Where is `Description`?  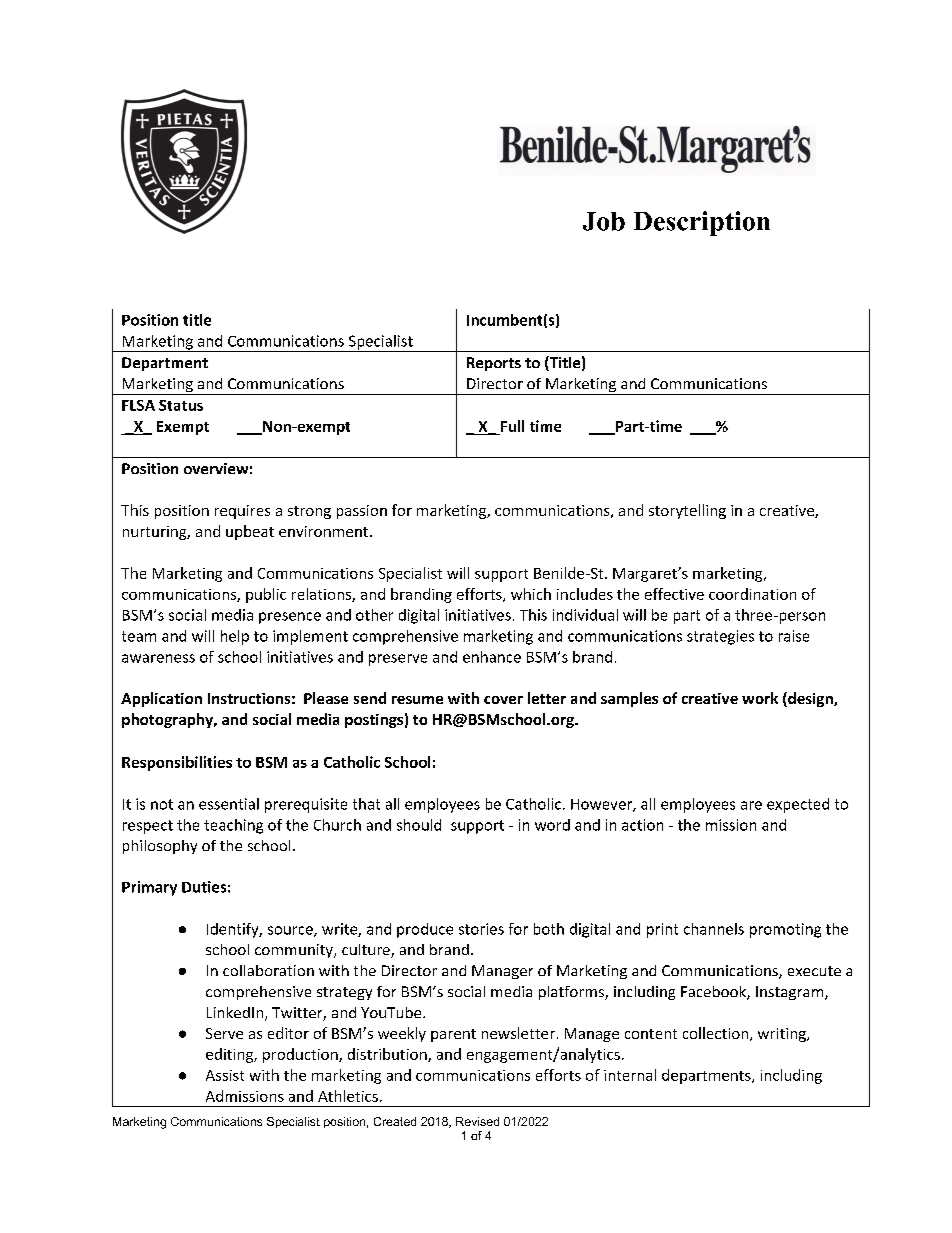 Description is located at coordinates (702, 223).
